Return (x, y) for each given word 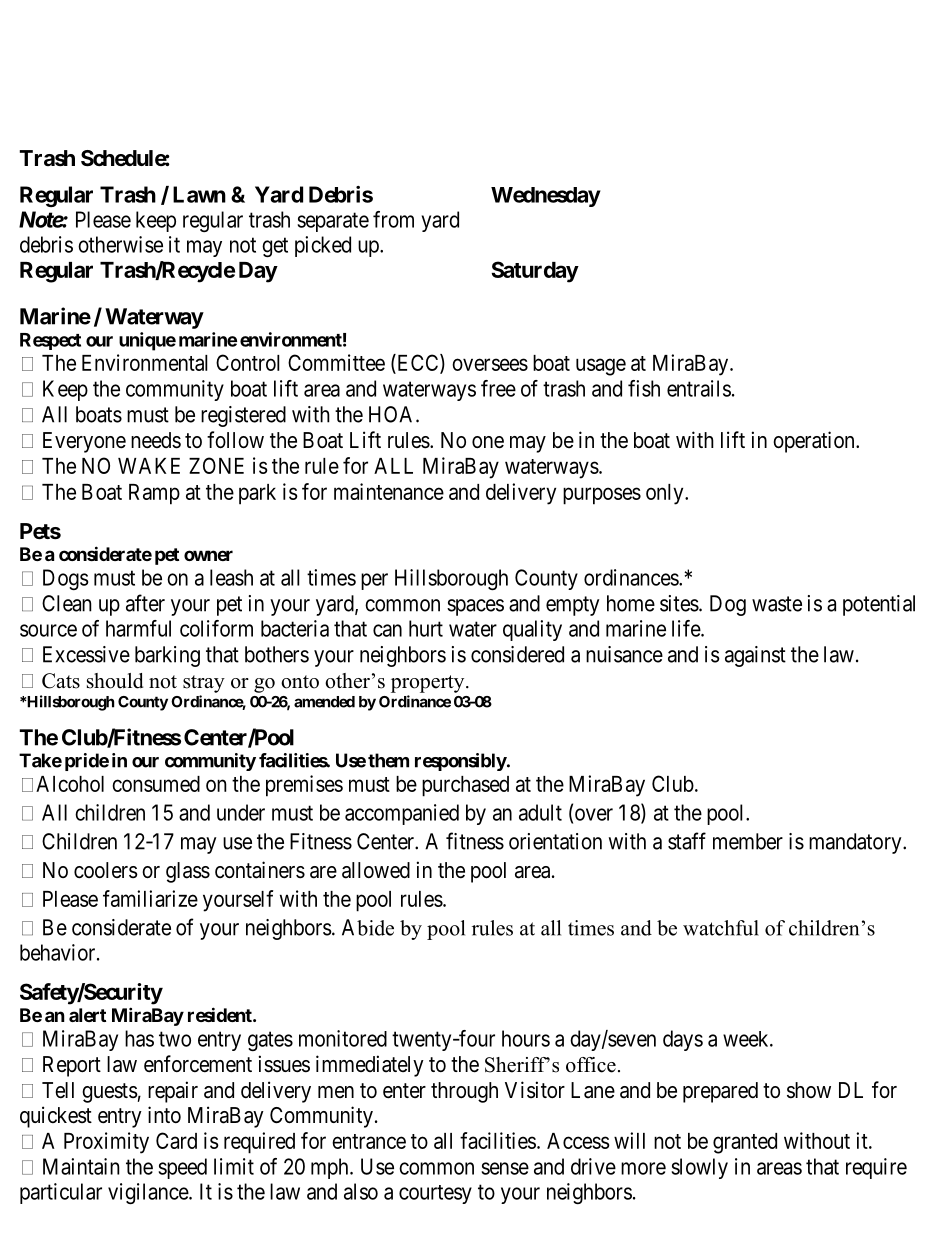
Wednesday (546, 197)
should (115, 681)
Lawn (199, 194)
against (755, 656)
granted (745, 1143)
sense (505, 1168)
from (393, 219)
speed (182, 1168)
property (429, 684)
